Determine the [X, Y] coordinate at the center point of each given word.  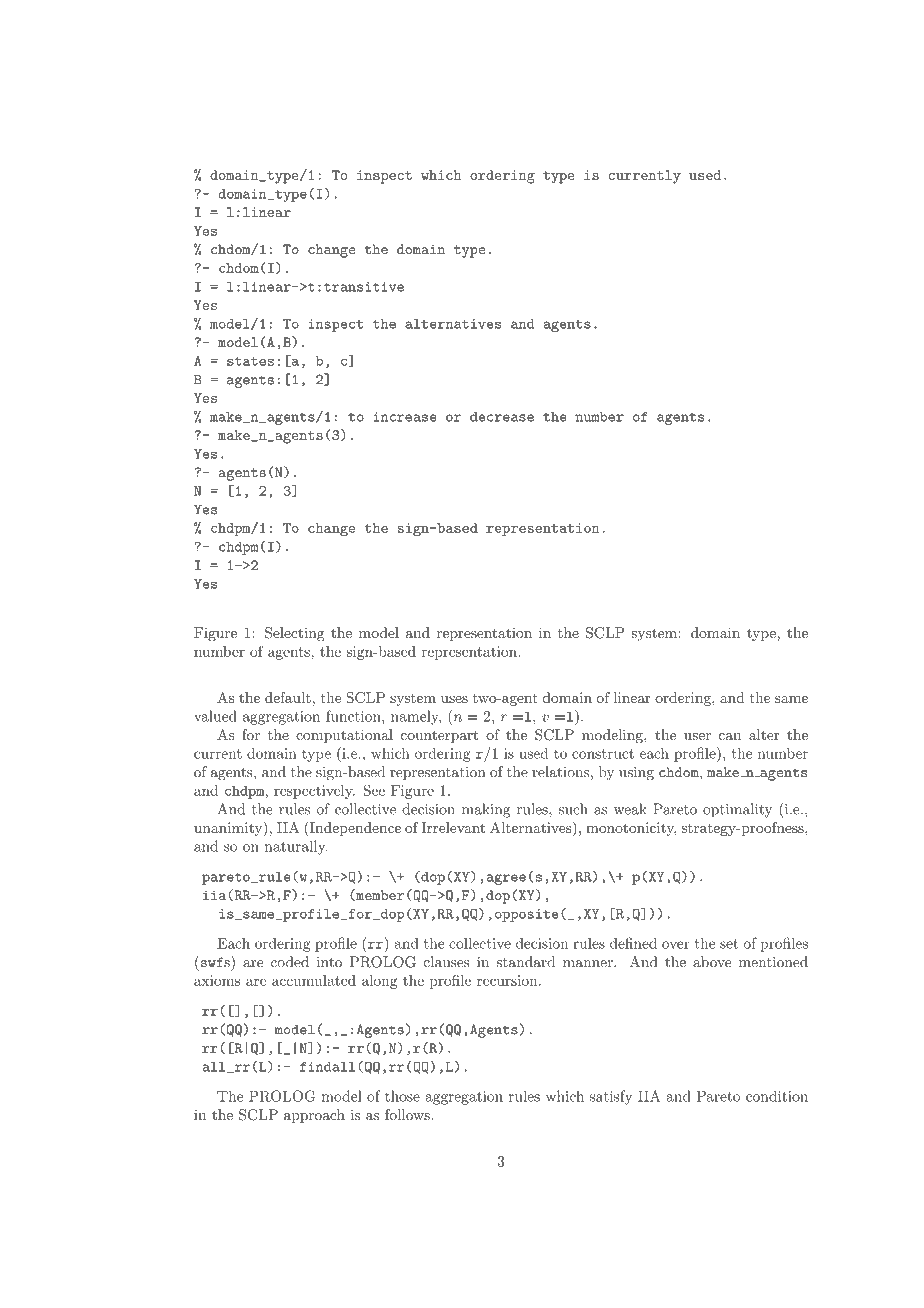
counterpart [439, 736]
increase [405, 417]
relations [560, 772]
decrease [502, 417]
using [636, 774]
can [730, 736]
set [729, 944]
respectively [314, 792]
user [697, 736]
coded [290, 962]
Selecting [295, 634]
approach [314, 1116]
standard [526, 962]
